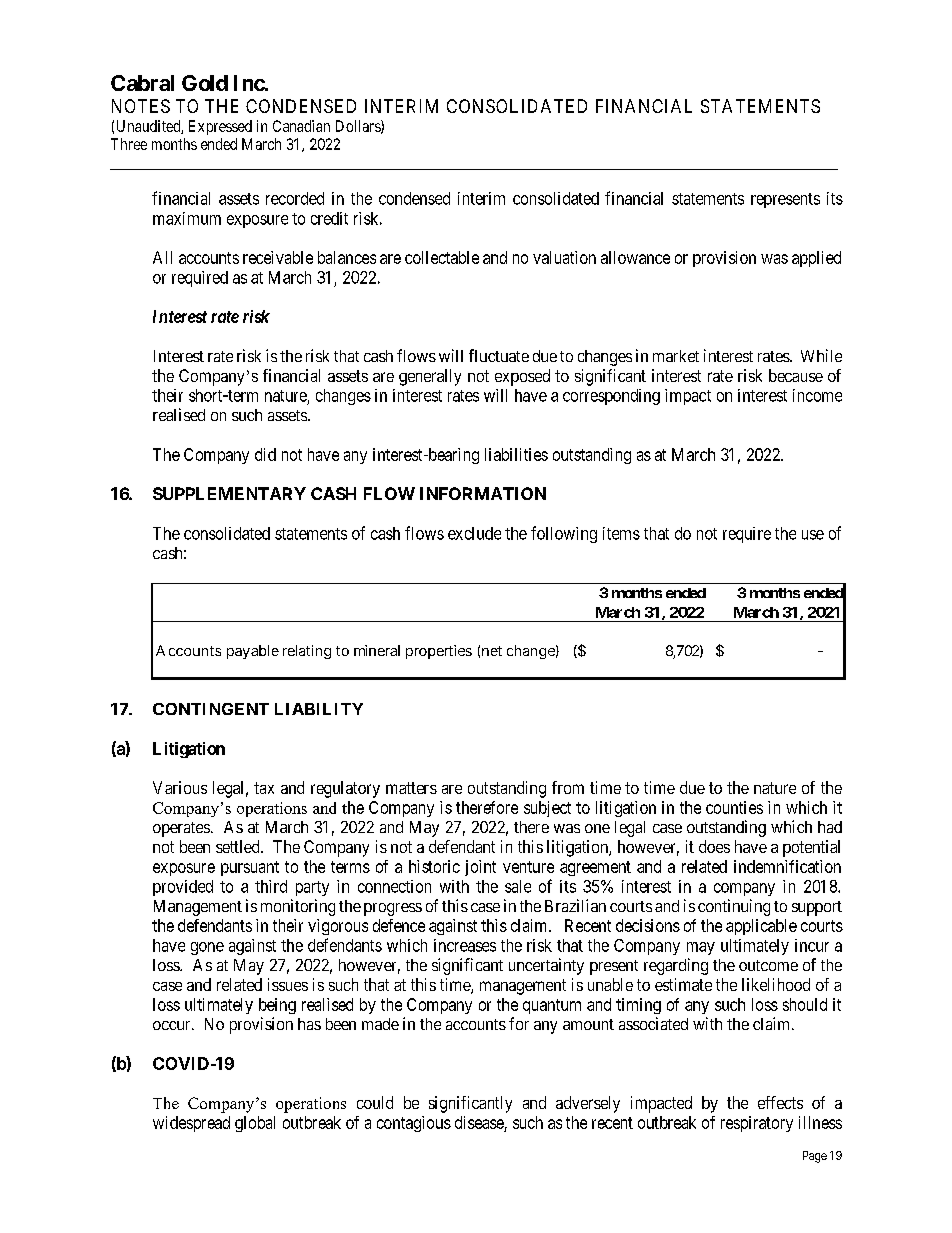 The height and width of the document is (1233, 952). I want to click on exclude, so click(474, 533).
